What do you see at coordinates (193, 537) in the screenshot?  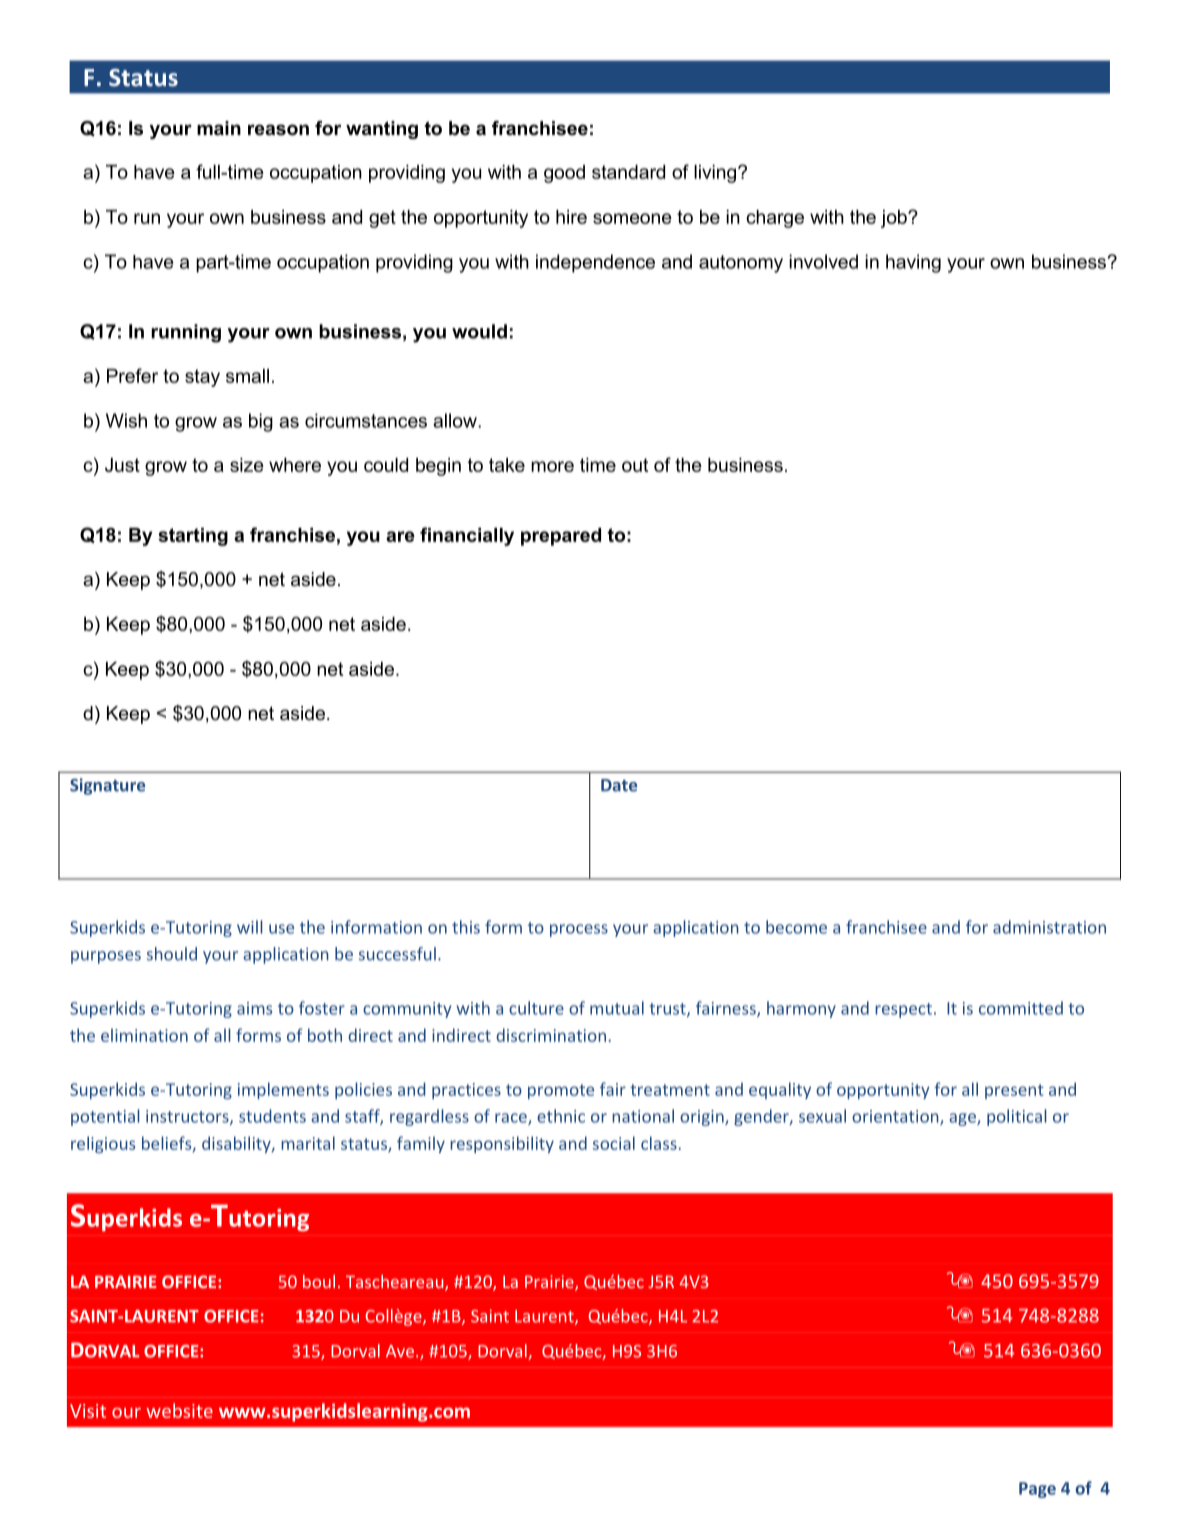 I see `starting` at bounding box center [193, 537].
